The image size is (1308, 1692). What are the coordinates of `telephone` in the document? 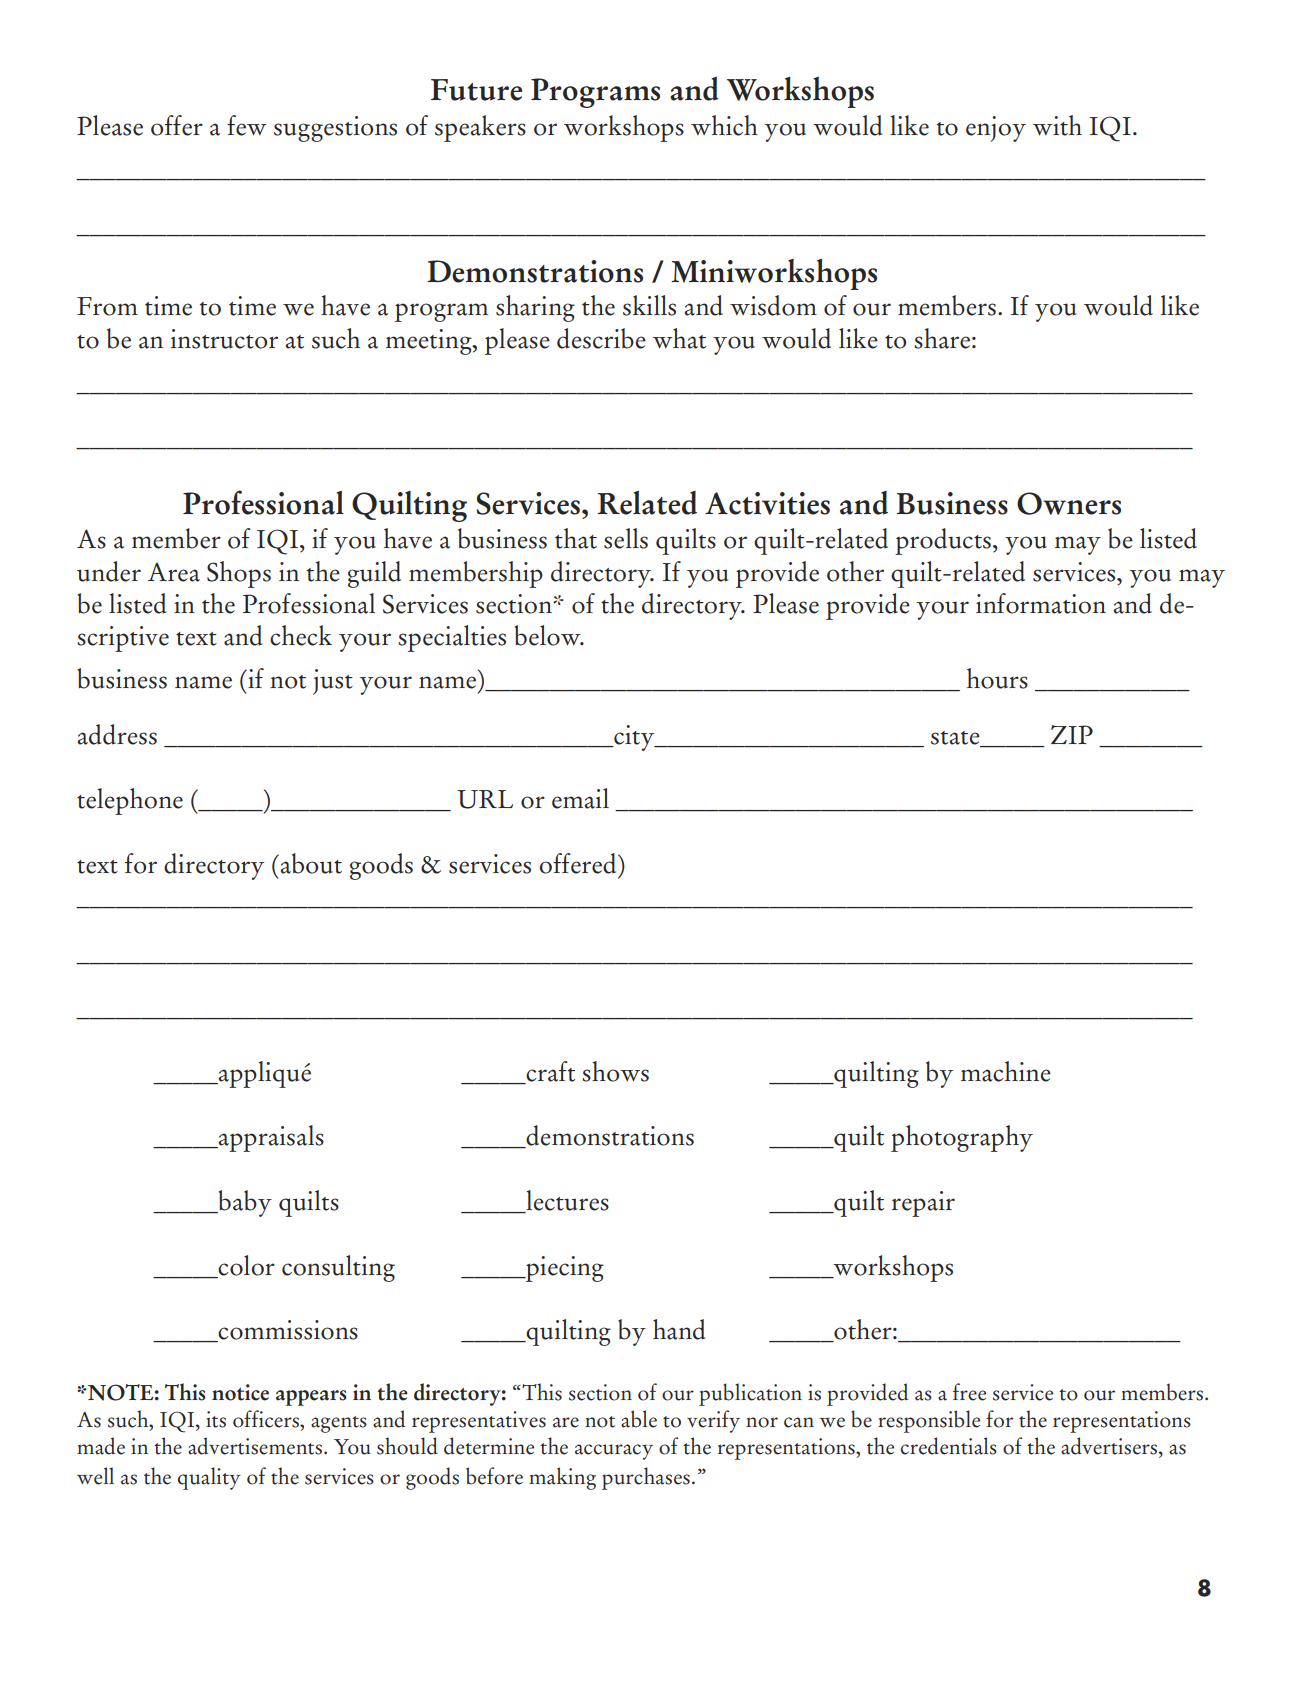 It's located at (130, 801).
